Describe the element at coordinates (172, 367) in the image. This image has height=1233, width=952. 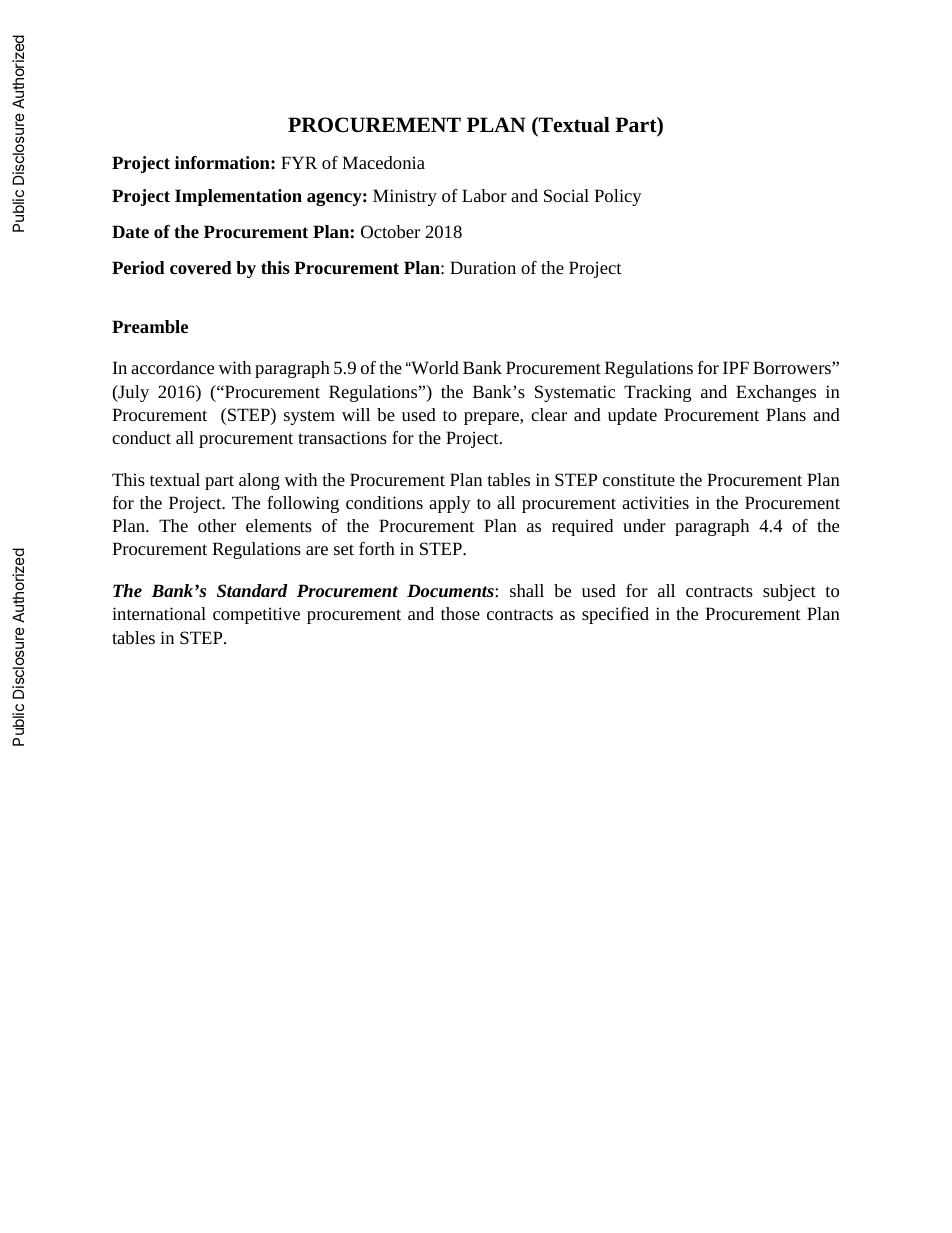
I see `accordance` at that location.
